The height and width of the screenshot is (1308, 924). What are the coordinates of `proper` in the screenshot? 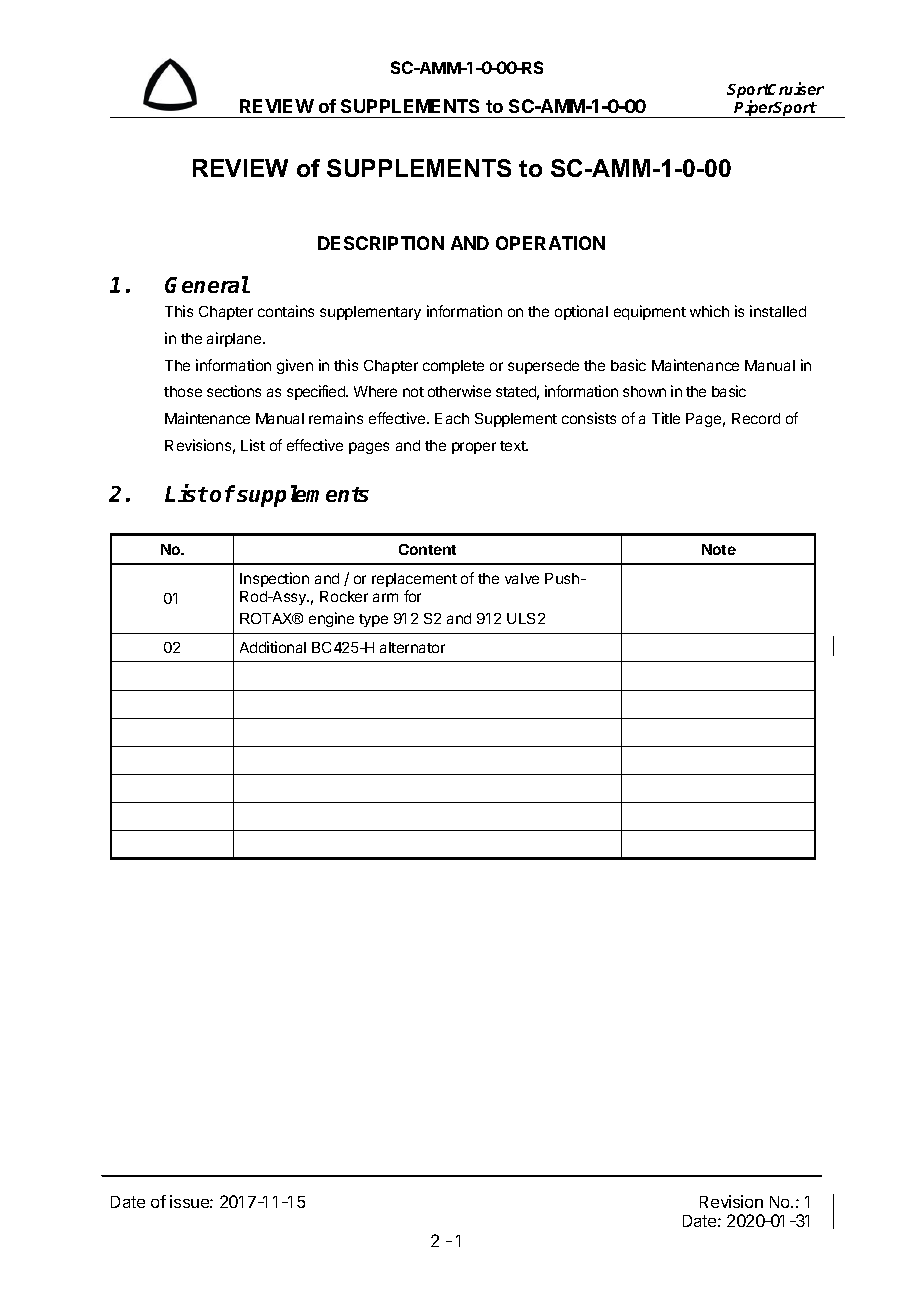 It's located at (474, 448).
